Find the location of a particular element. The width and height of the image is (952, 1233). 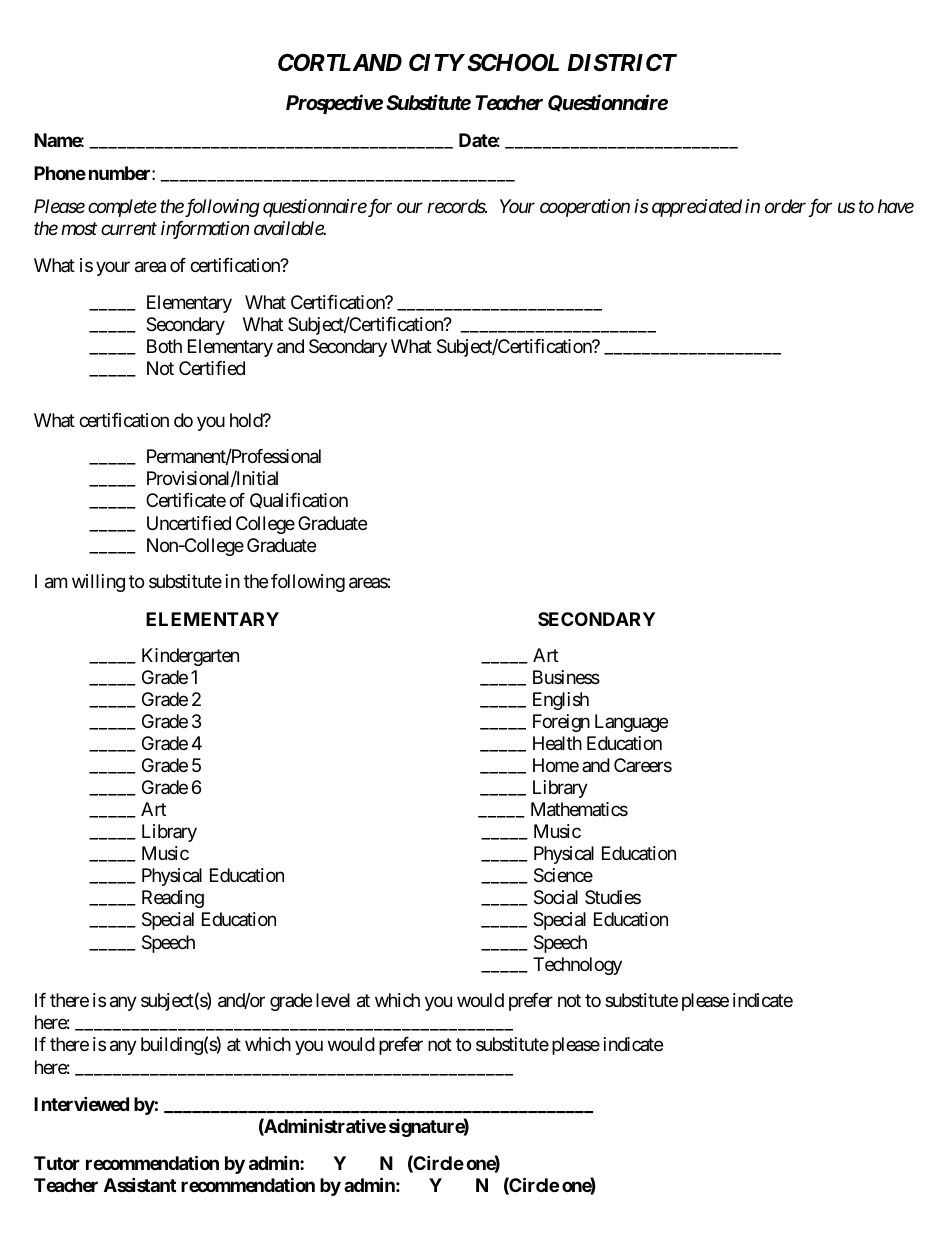

complete is located at coordinates (122, 208).
